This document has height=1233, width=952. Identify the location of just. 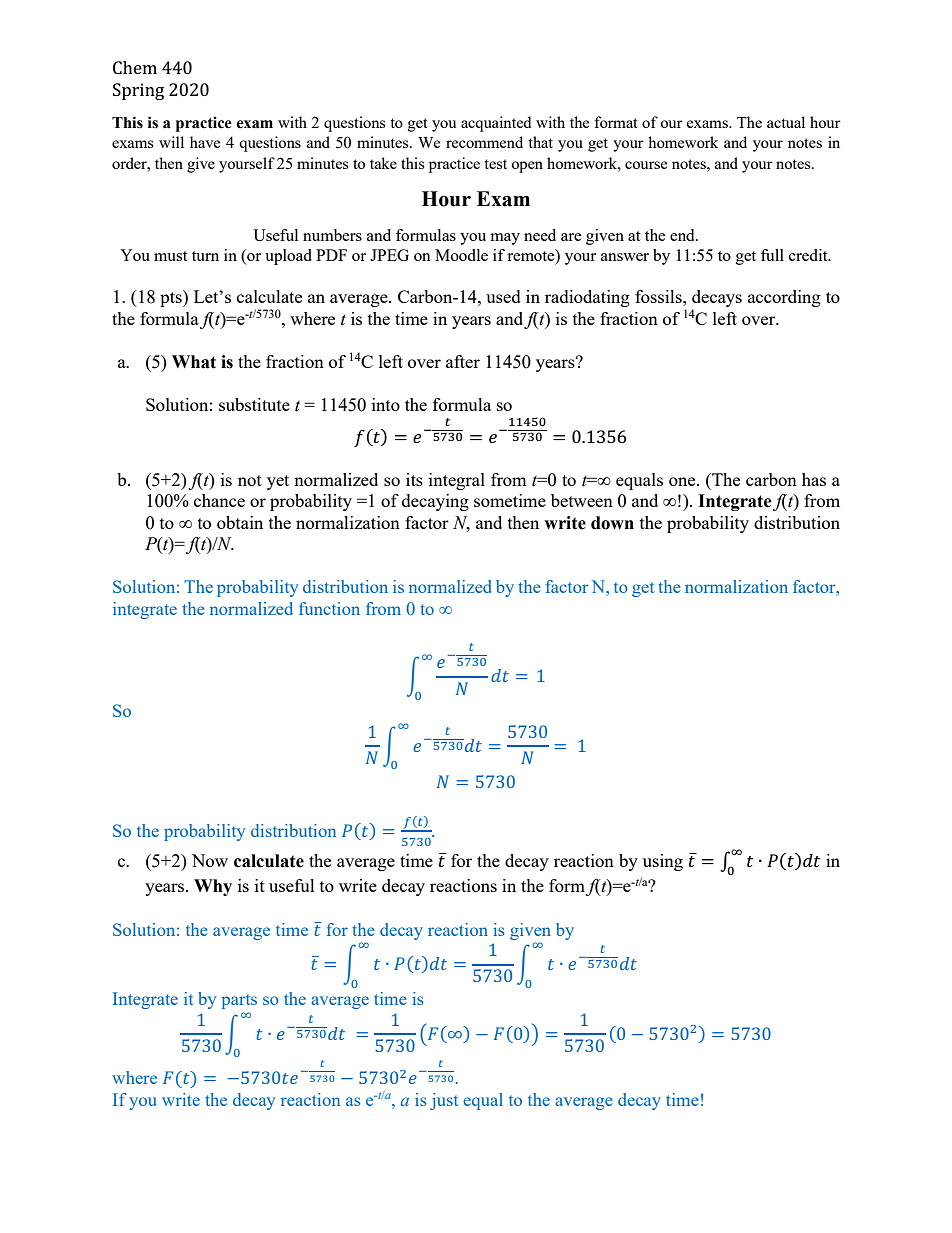
(444, 1101).
